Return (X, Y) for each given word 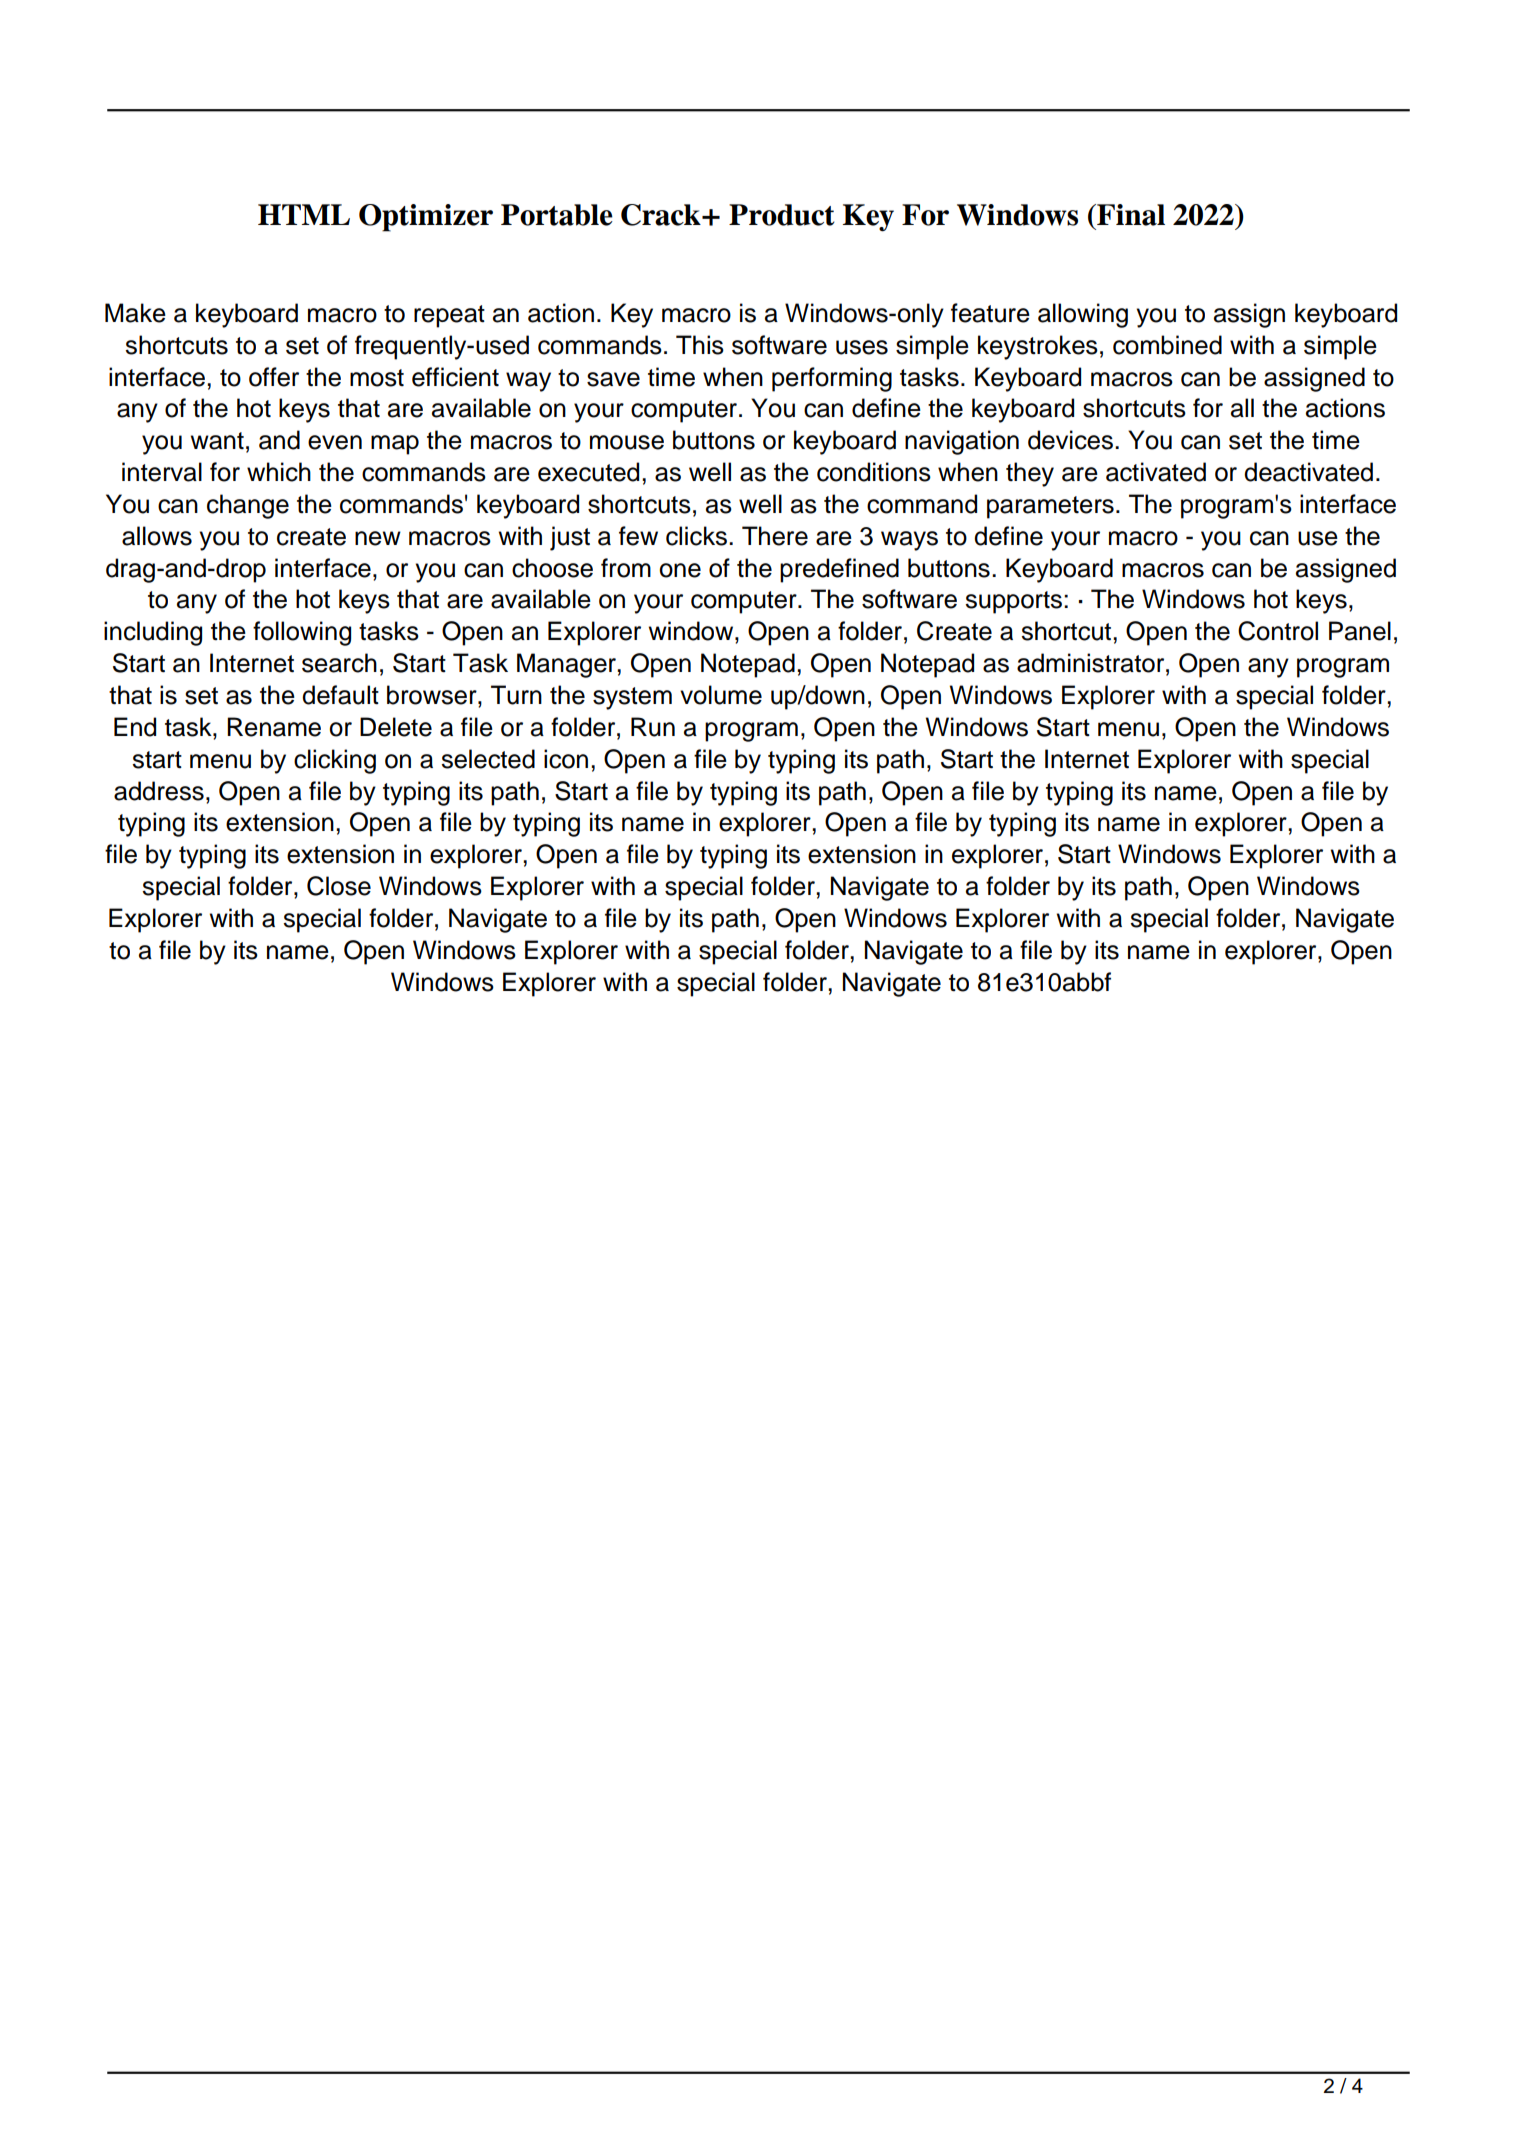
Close (339, 886)
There (775, 536)
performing (832, 379)
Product (782, 215)
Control (1278, 631)
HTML (304, 214)
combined (1167, 345)
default (340, 695)
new (378, 538)
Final (1130, 215)
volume (721, 695)
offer (274, 377)
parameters (1050, 507)
